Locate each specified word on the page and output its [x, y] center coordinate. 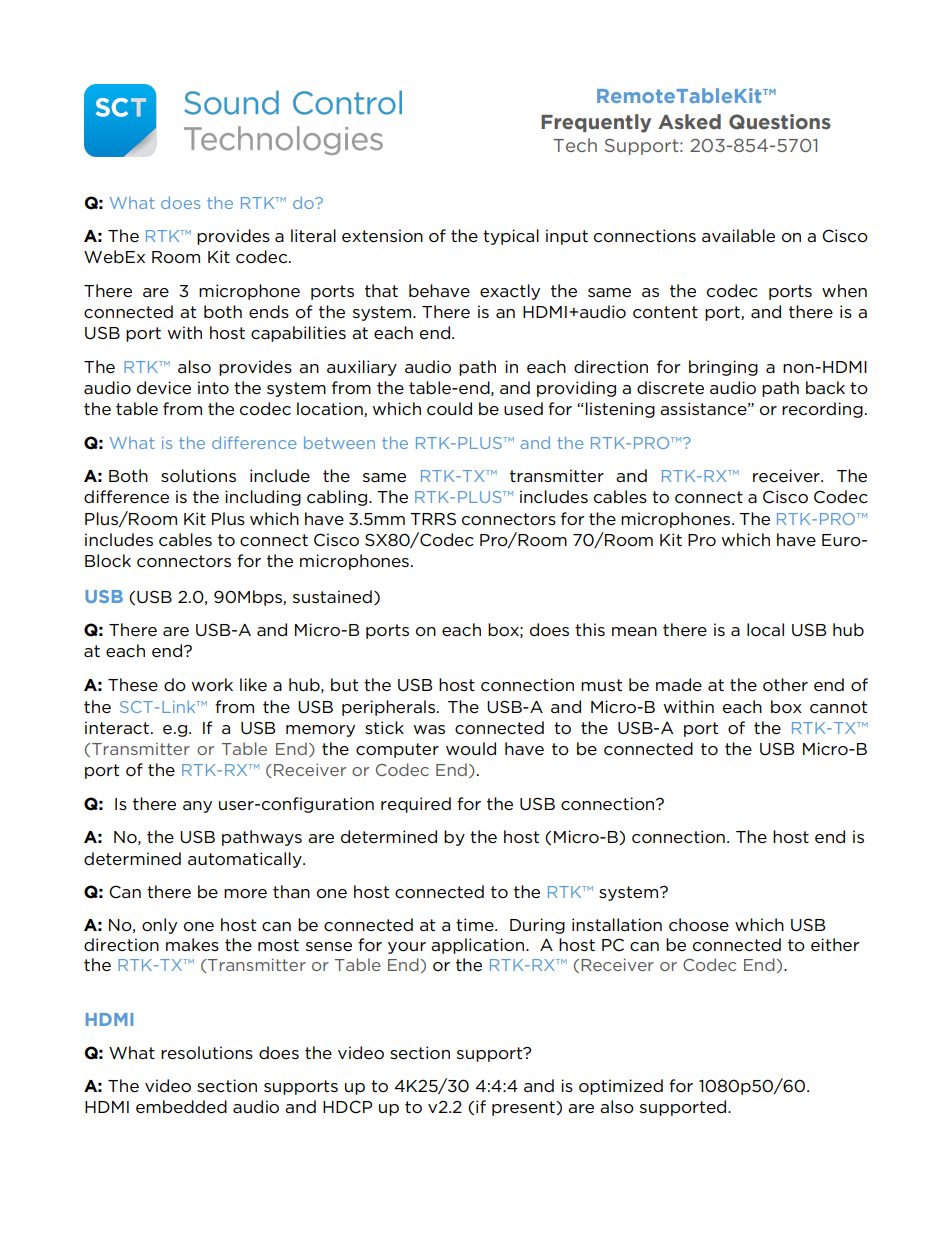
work [212, 685]
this [590, 629]
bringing [723, 368]
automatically [246, 860]
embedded [181, 1107]
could [449, 409]
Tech [575, 145]
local [765, 630]
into [213, 388]
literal [313, 236]
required [416, 805]
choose [699, 925]
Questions [780, 122]
